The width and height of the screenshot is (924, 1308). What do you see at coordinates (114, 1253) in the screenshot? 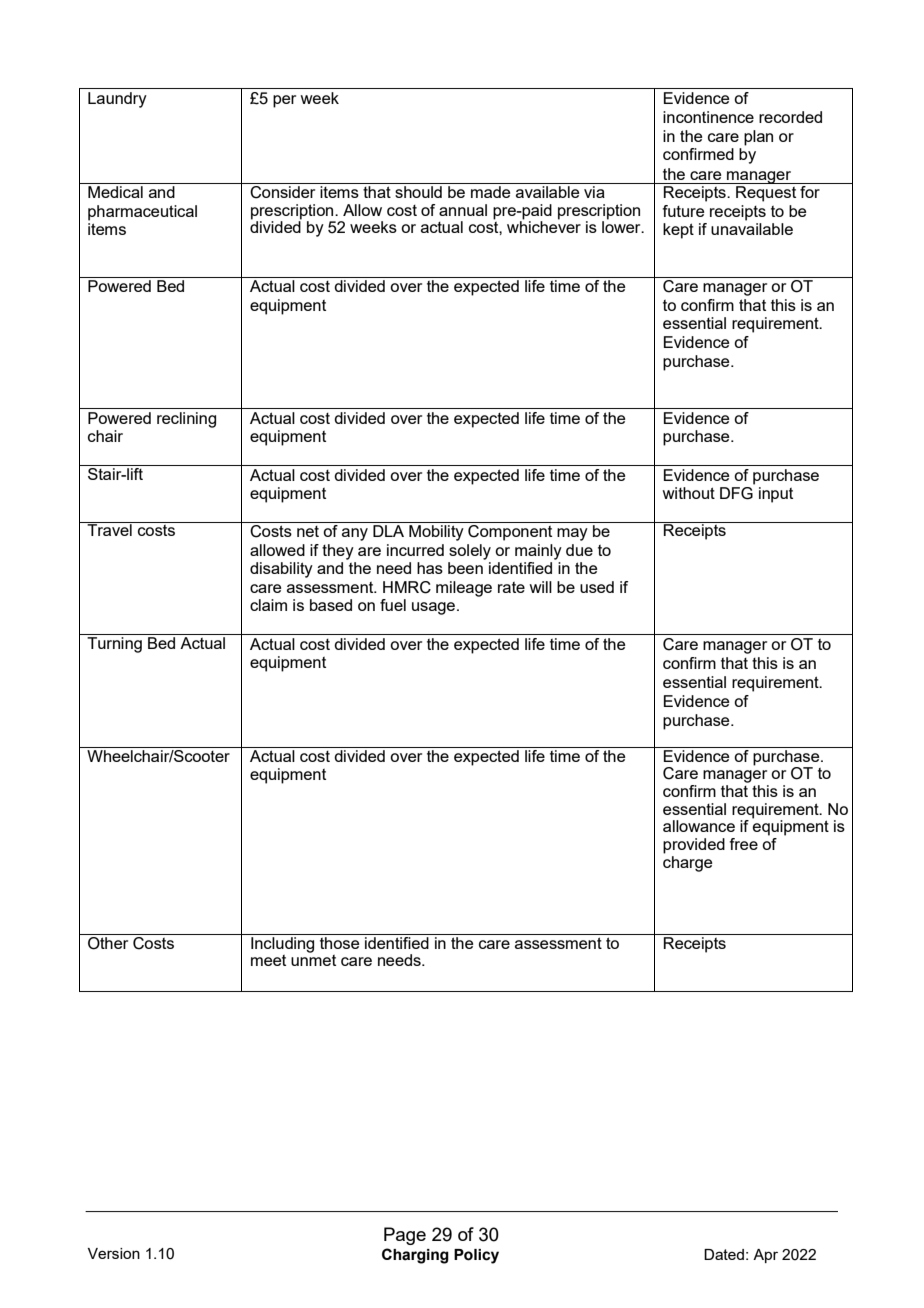
I see `Version` at bounding box center [114, 1253].
